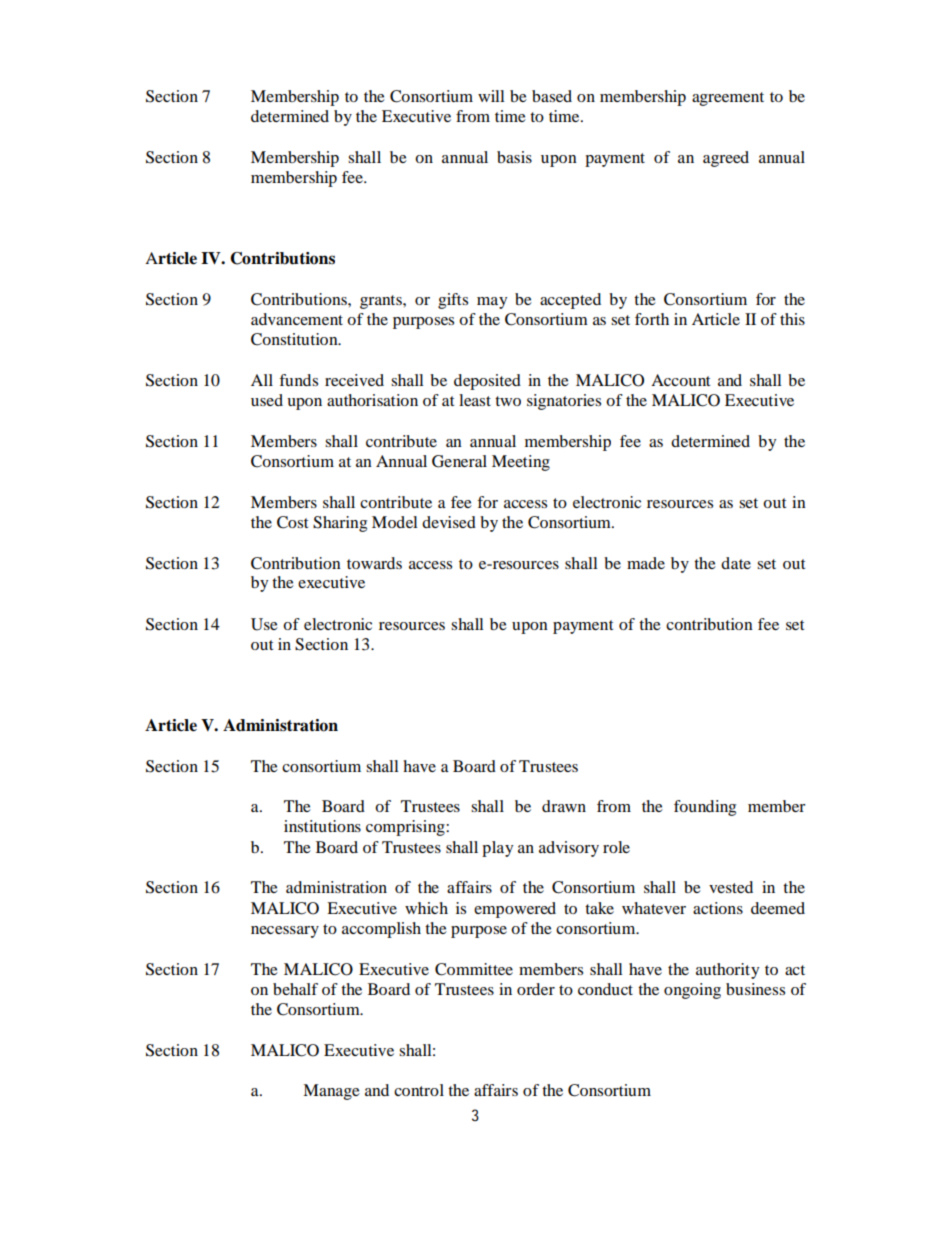 The height and width of the screenshot is (1233, 952). What do you see at coordinates (728, 99) in the screenshot?
I see `agreement` at bounding box center [728, 99].
